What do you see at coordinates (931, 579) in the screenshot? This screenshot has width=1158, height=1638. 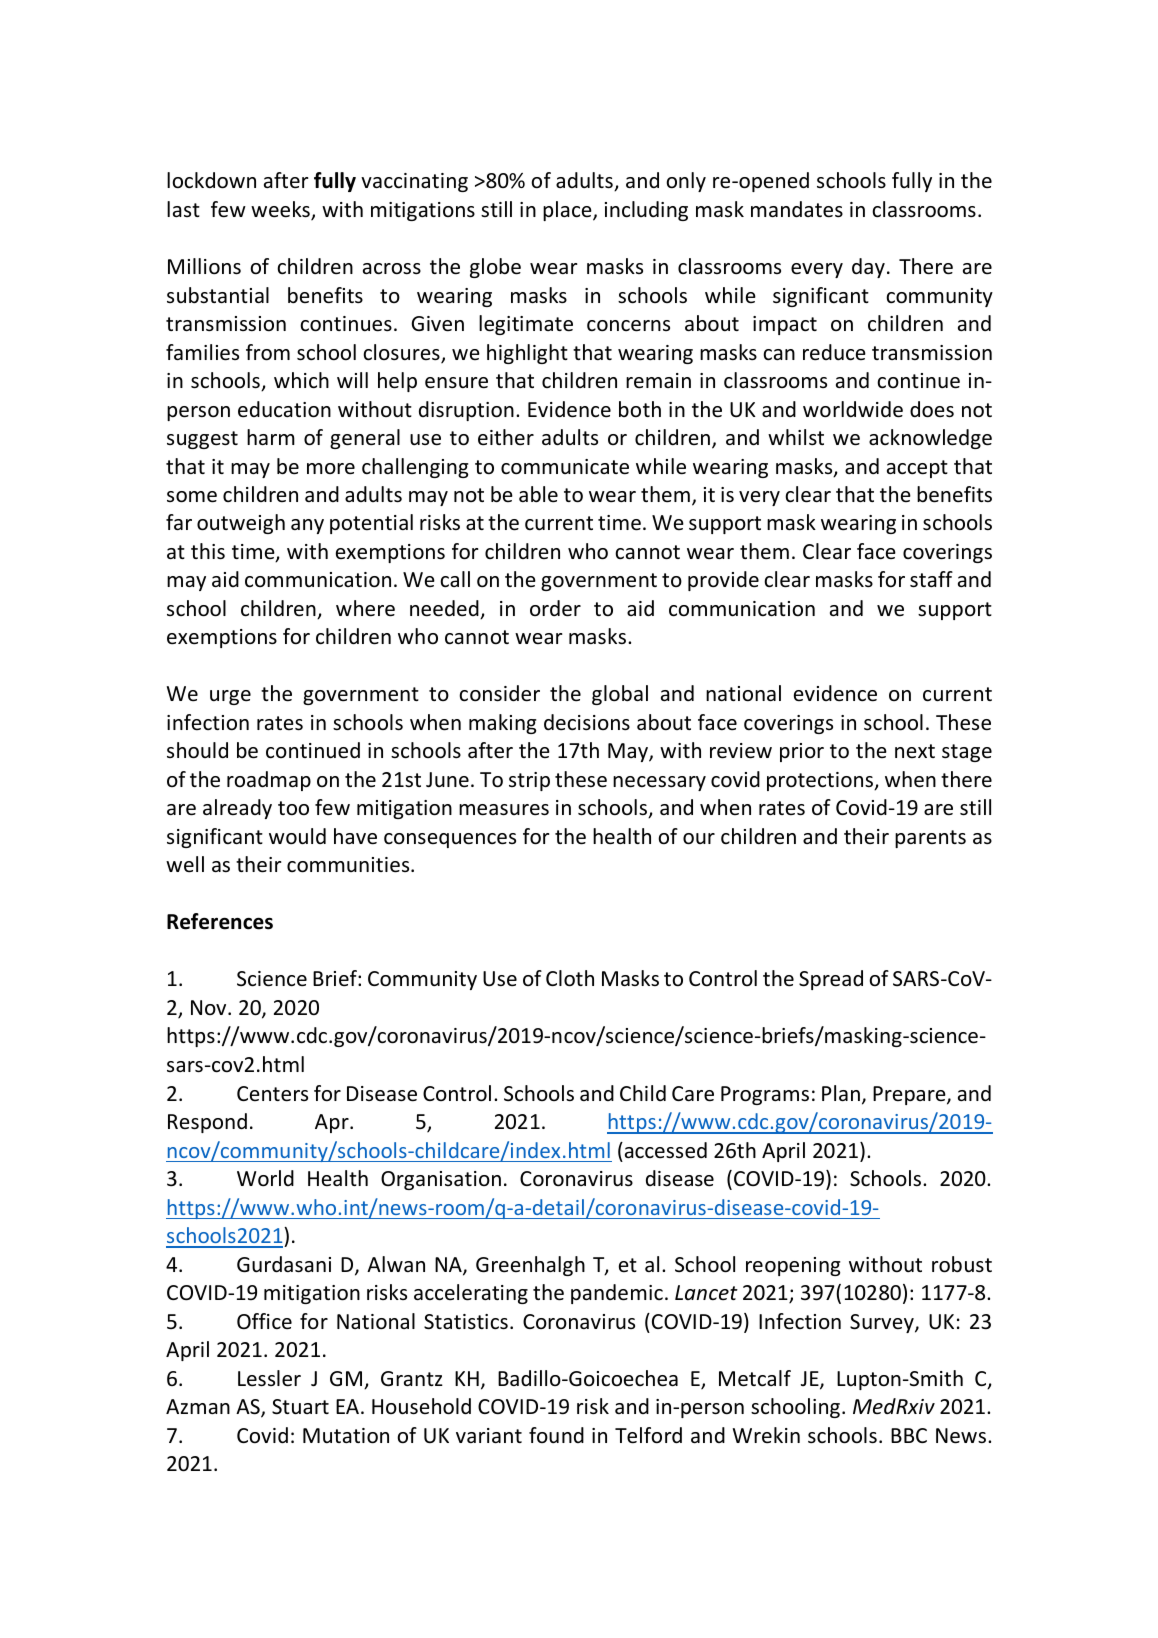 I see `staff` at bounding box center [931, 579].
